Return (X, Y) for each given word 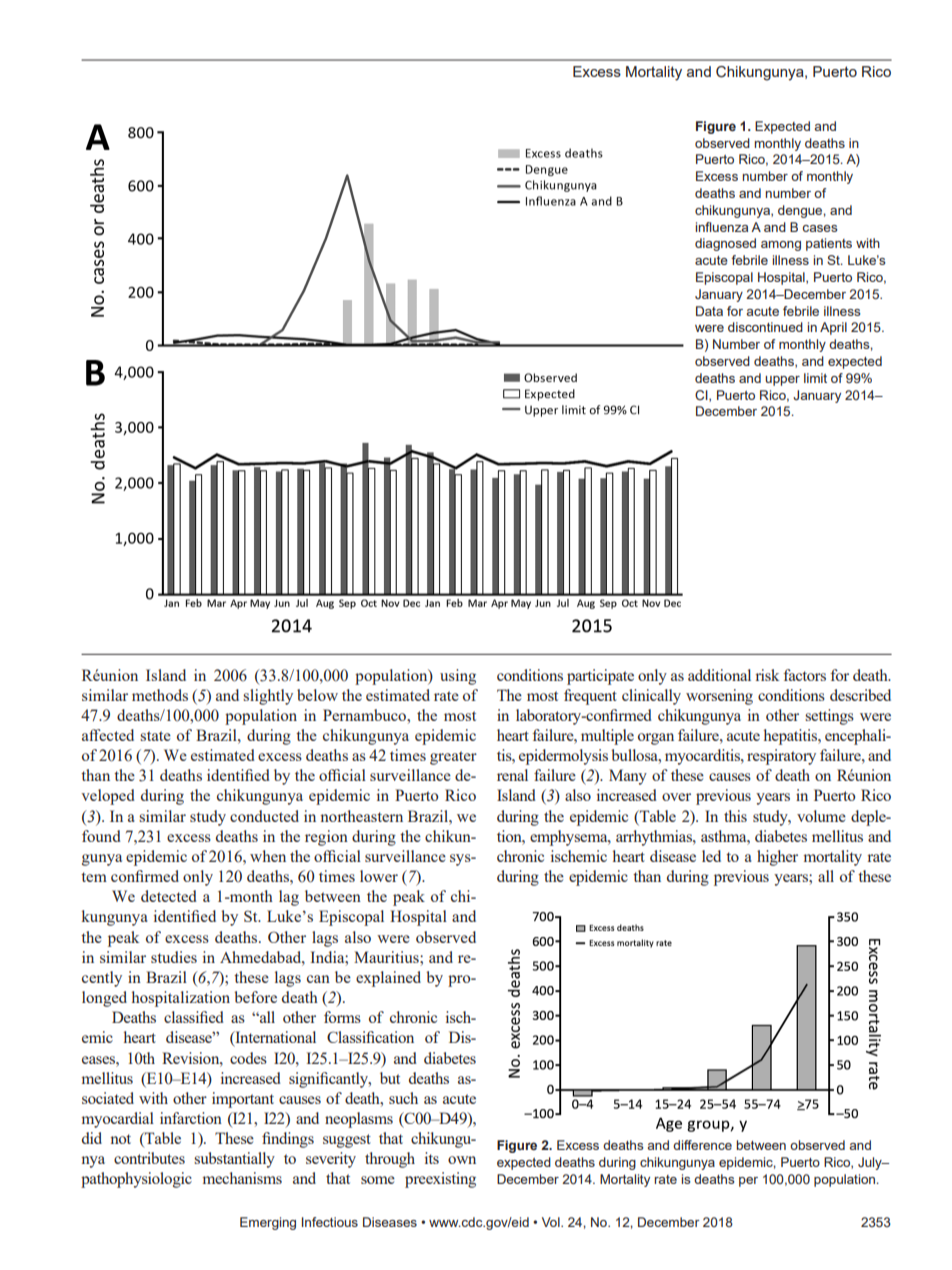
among (781, 246)
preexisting (440, 1180)
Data (709, 311)
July (871, 1163)
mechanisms (242, 1178)
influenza (721, 227)
